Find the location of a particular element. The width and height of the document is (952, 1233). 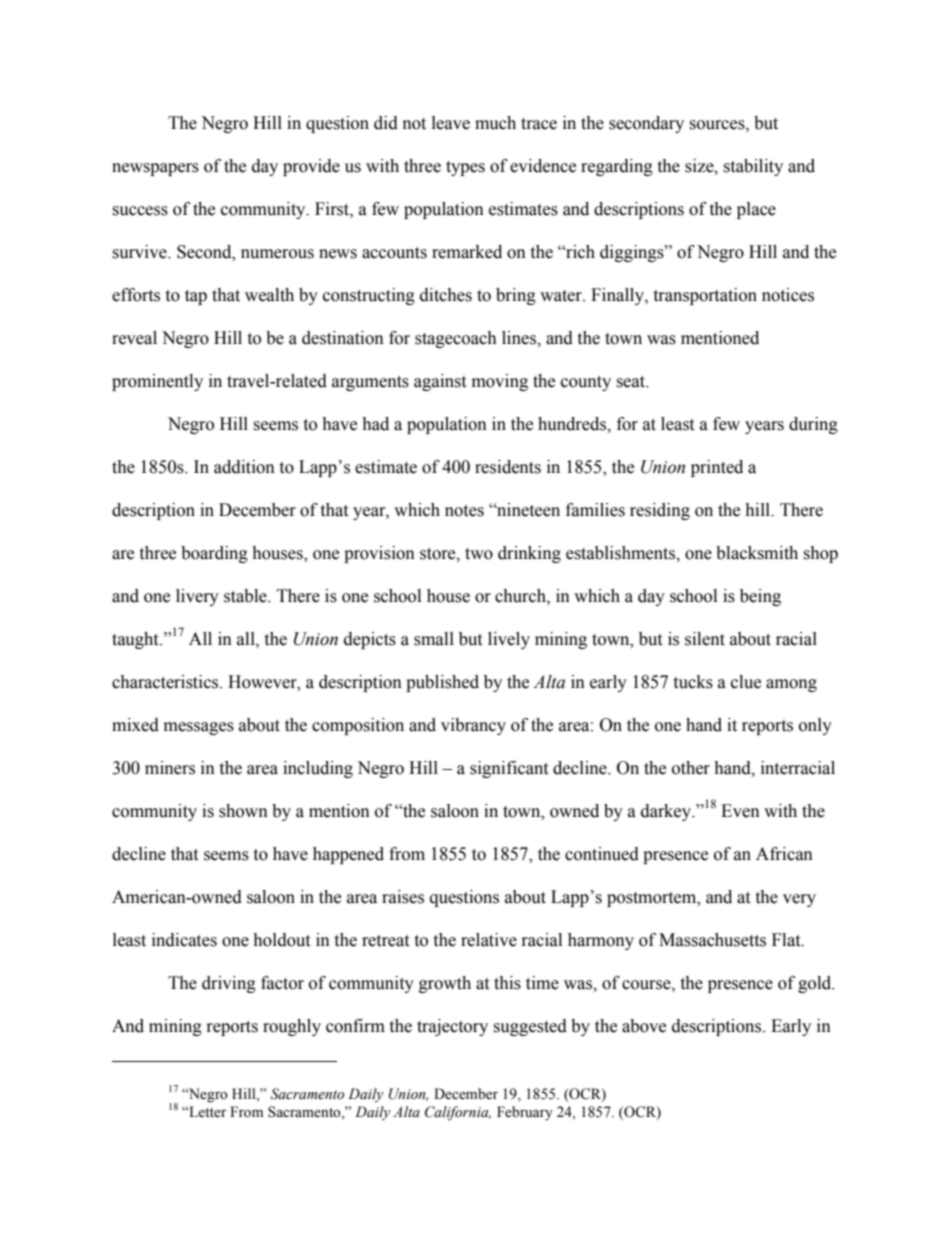

during is located at coordinates (813, 425).
